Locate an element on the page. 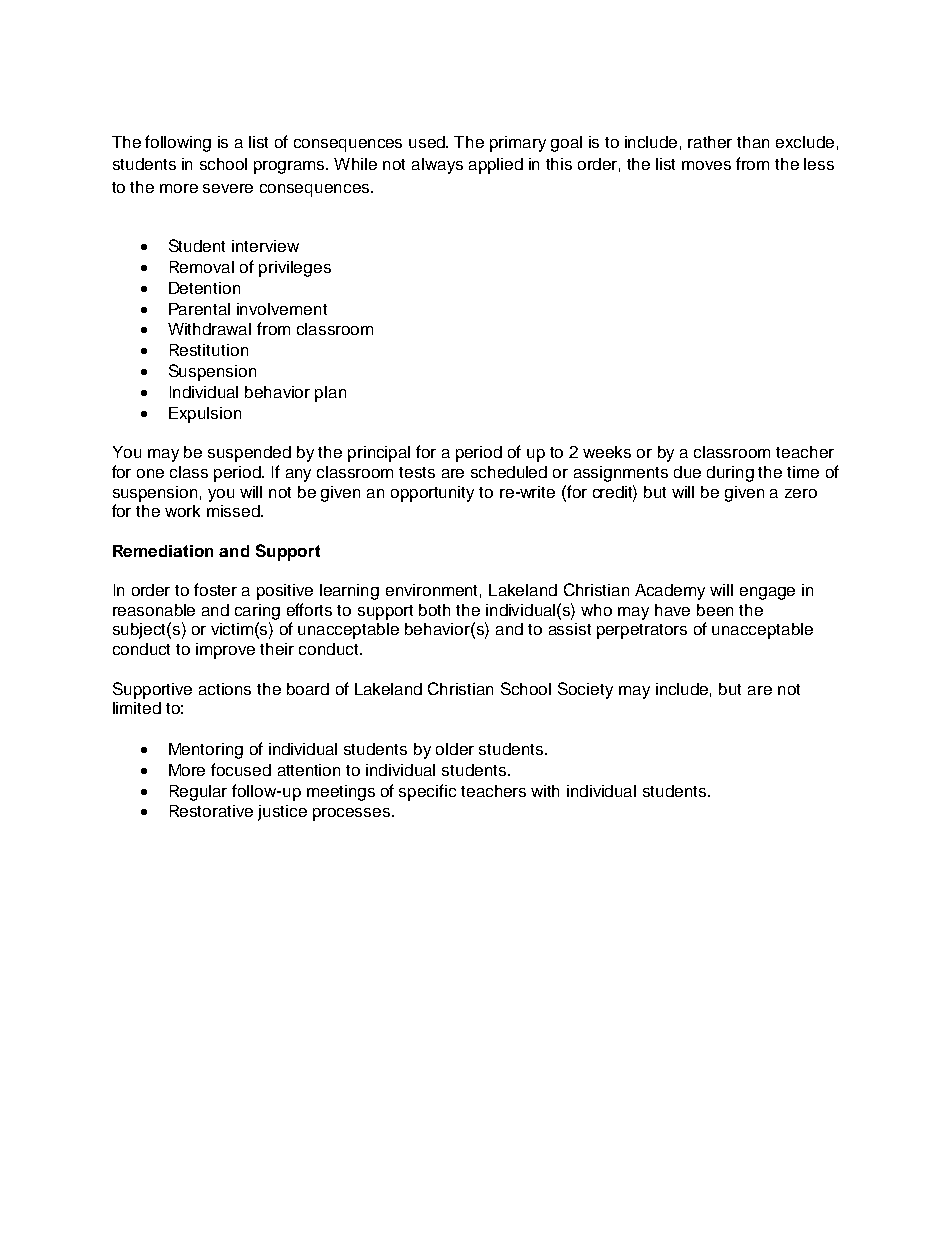  involvement is located at coordinates (282, 309).
